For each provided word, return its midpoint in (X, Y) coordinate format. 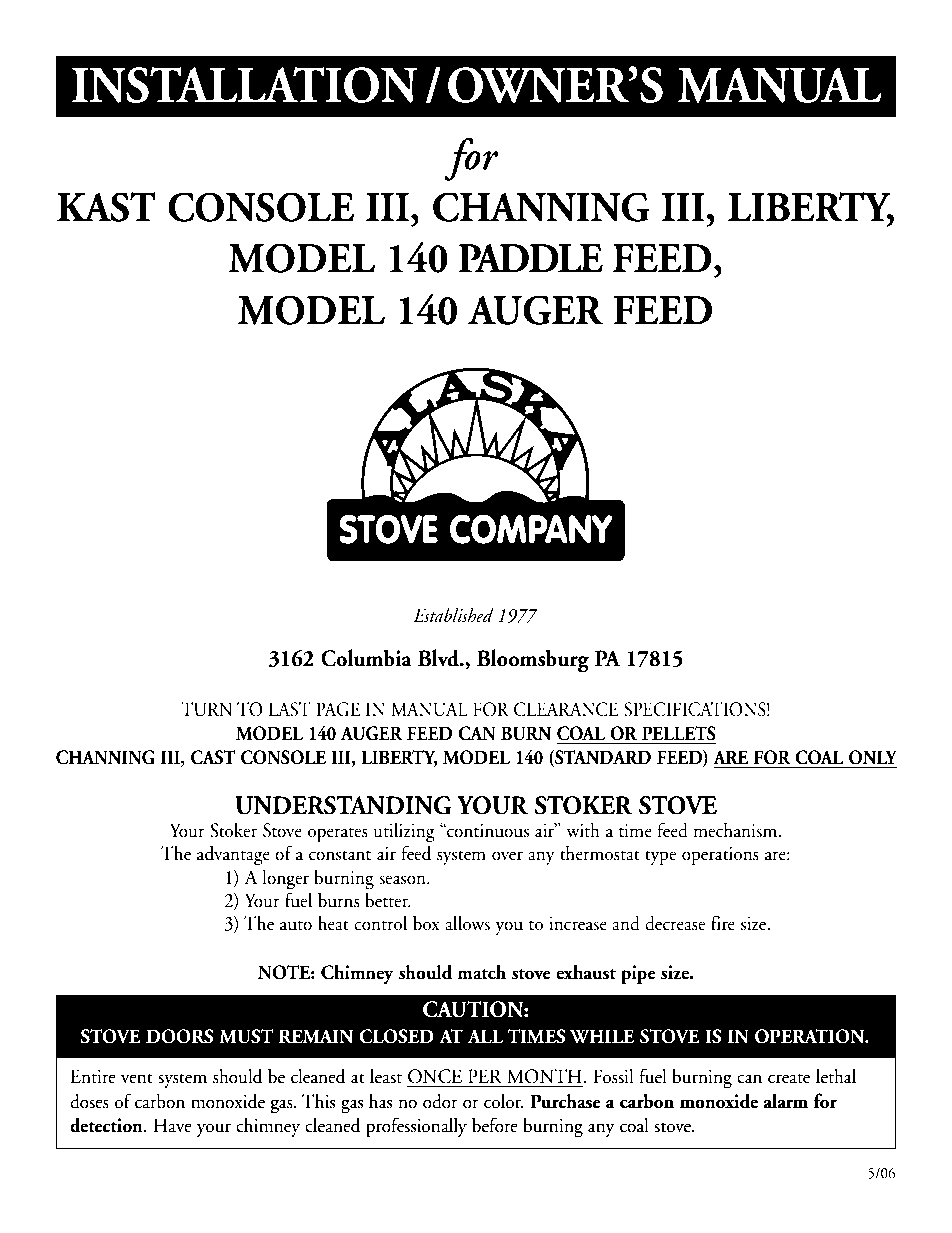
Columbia (366, 658)
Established (453, 615)
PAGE (338, 709)
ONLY (873, 757)
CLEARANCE (566, 709)
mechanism (736, 830)
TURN (206, 709)
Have (172, 1125)
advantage (233, 855)
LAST (290, 709)
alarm (786, 1101)
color (504, 1101)
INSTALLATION (244, 85)
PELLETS (679, 733)
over (507, 856)
